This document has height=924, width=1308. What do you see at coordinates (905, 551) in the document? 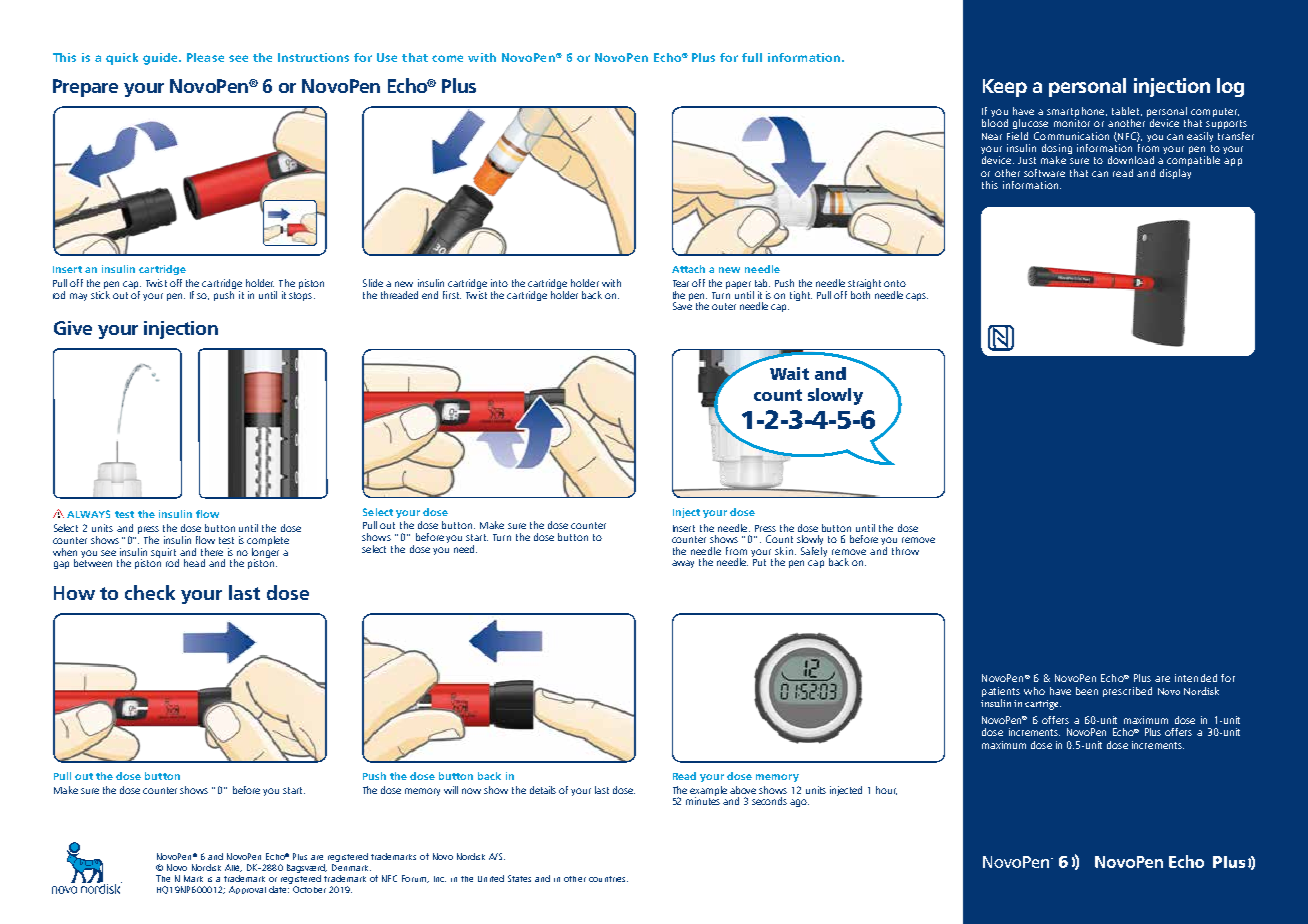
I see `throw` at bounding box center [905, 551].
